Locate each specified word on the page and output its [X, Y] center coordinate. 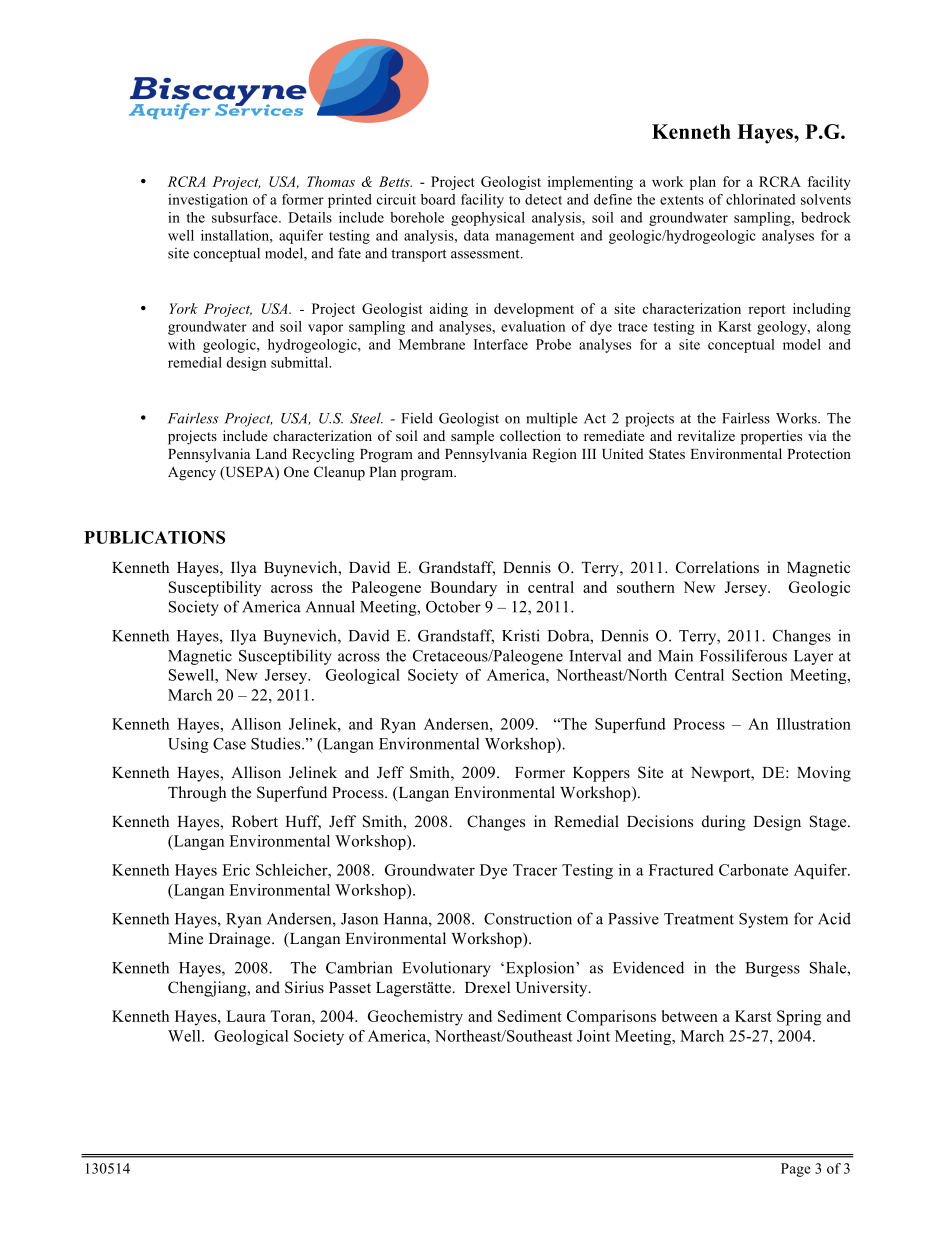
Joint [593, 1036]
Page [796, 1170]
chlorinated [761, 199]
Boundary [463, 589]
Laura [246, 1016]
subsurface [246, 217]
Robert [255, 821]
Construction [528, 918]
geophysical [488, 219]
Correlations [717, 567]
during [724, 823]
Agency [192, 474]
